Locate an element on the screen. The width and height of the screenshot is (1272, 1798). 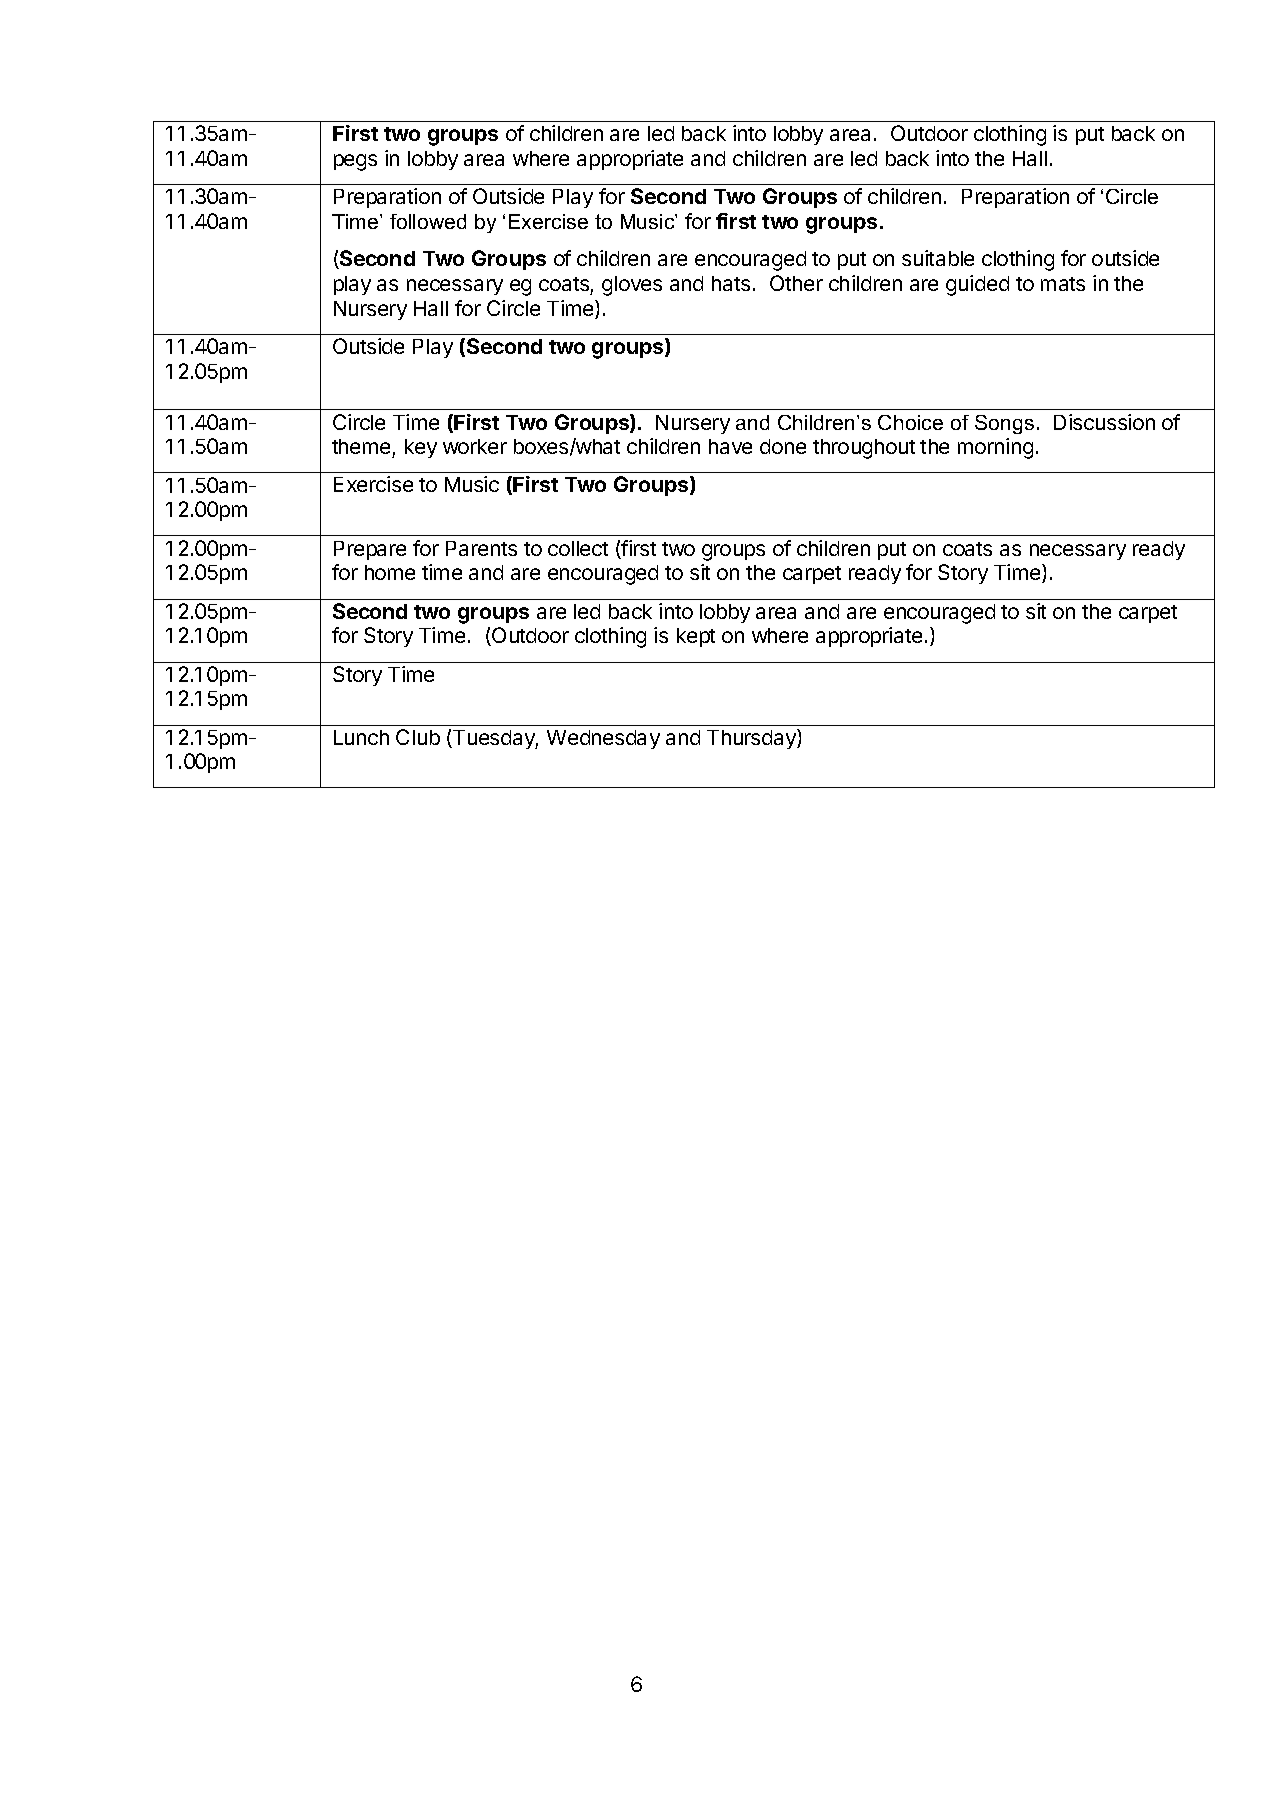
morning is located at coordinates (995, 448).
